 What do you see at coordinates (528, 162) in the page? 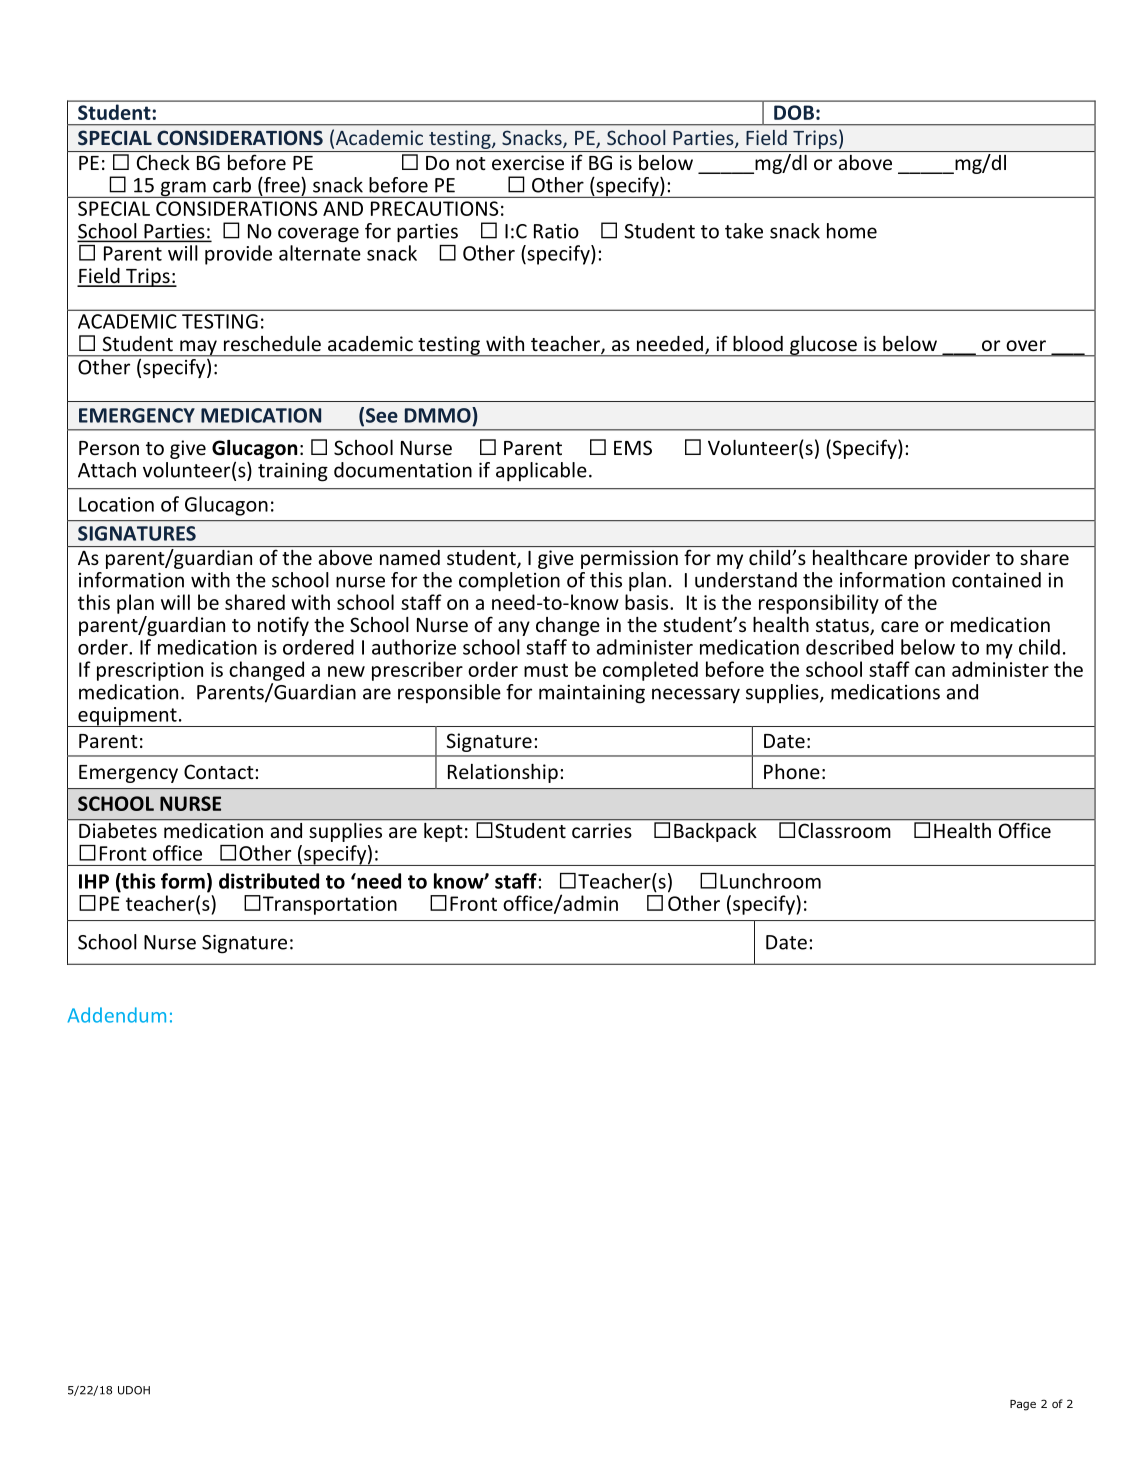
I see `exercise` at bounding box center [528, 162].
